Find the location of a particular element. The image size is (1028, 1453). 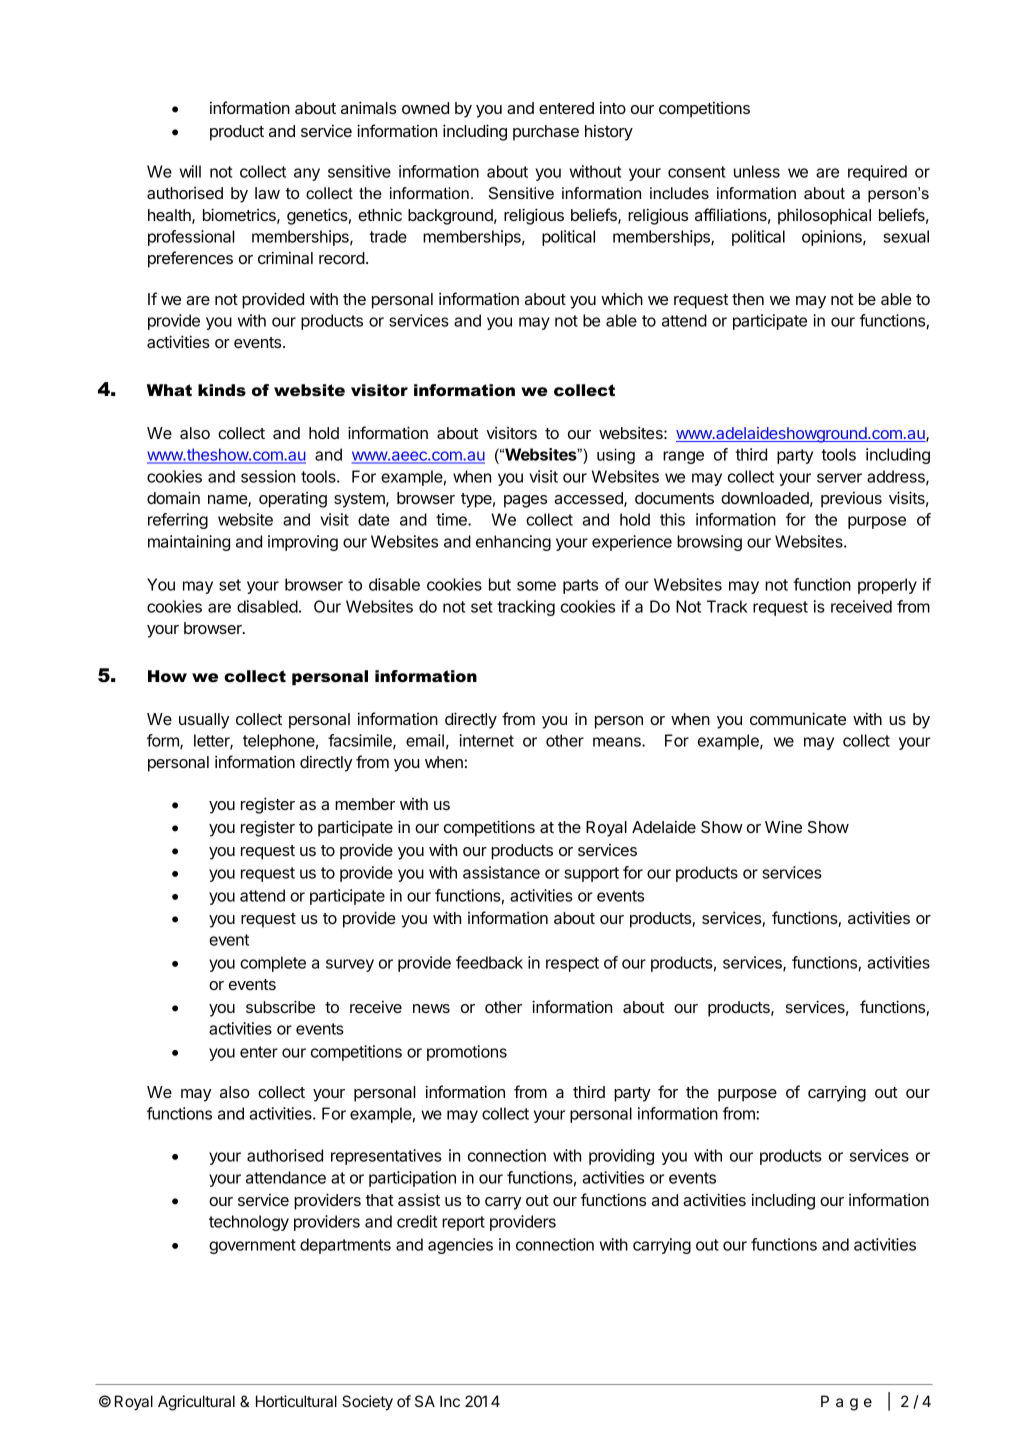

providing is located at coordinates (621, 1157).
